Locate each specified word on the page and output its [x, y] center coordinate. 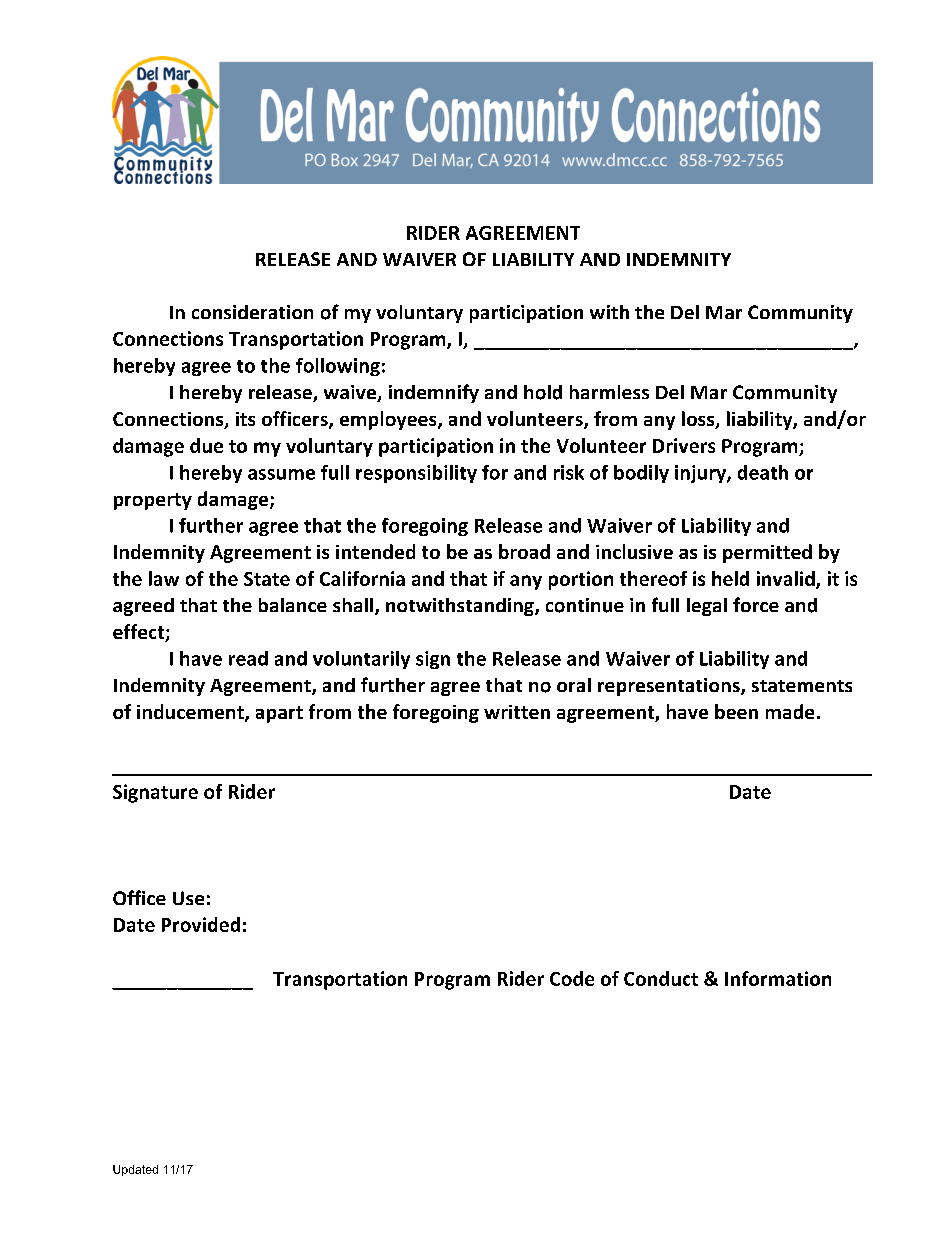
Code [572, 978]
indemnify [434, 393]
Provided [201, 924]
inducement [191, 713]
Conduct [661, 978]
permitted [767, 553]
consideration [252, 312]
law [164, 578]
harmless [609, 392]
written [517, 712]
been [736, 711]
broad [524, 551]
